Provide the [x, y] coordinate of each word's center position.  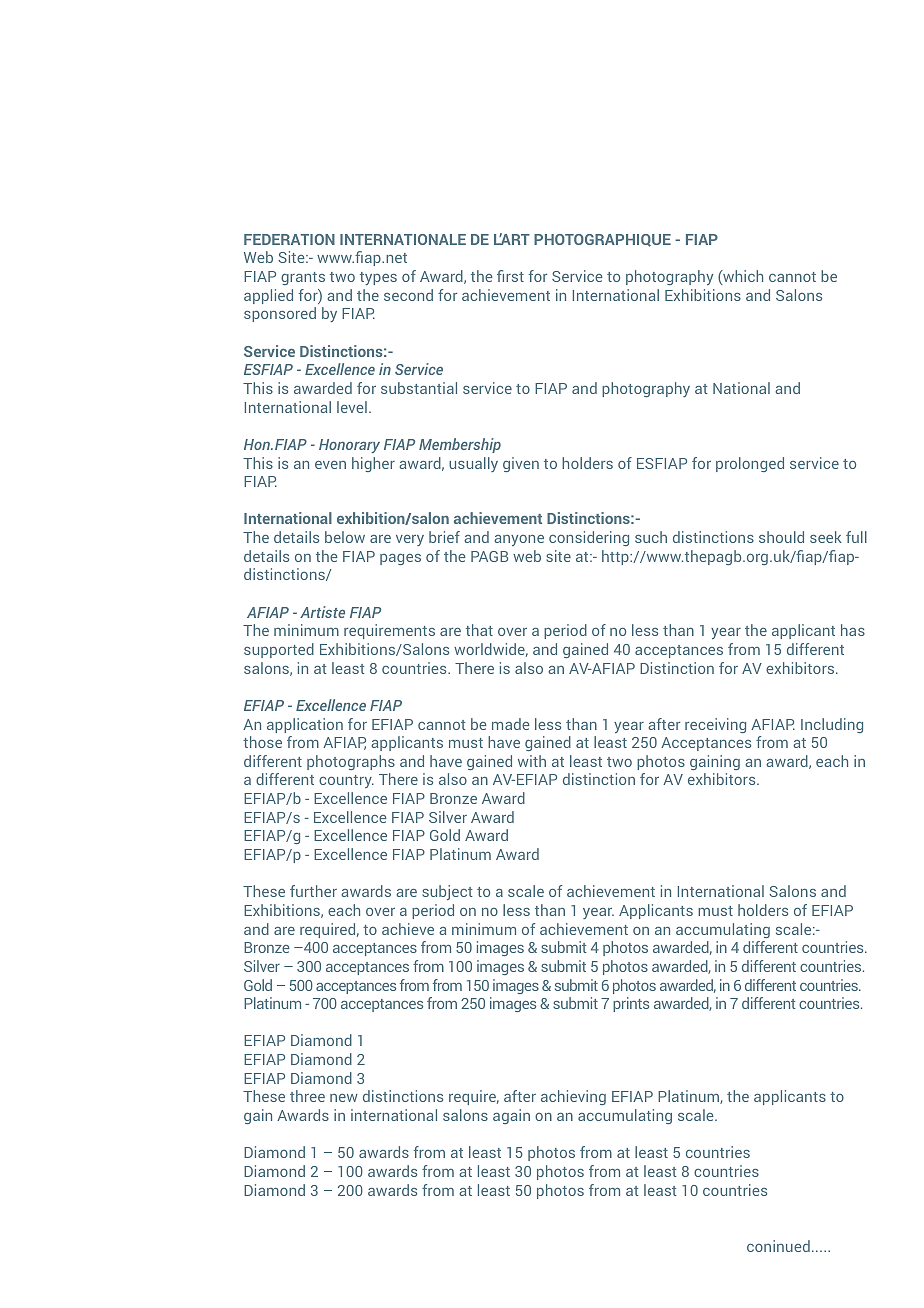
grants [303, 278]
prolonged [750, 464]
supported [279, 650]
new [344, 1098]
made [511, 724]
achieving [573, 1097]
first [510, 276]
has [853, 630]
